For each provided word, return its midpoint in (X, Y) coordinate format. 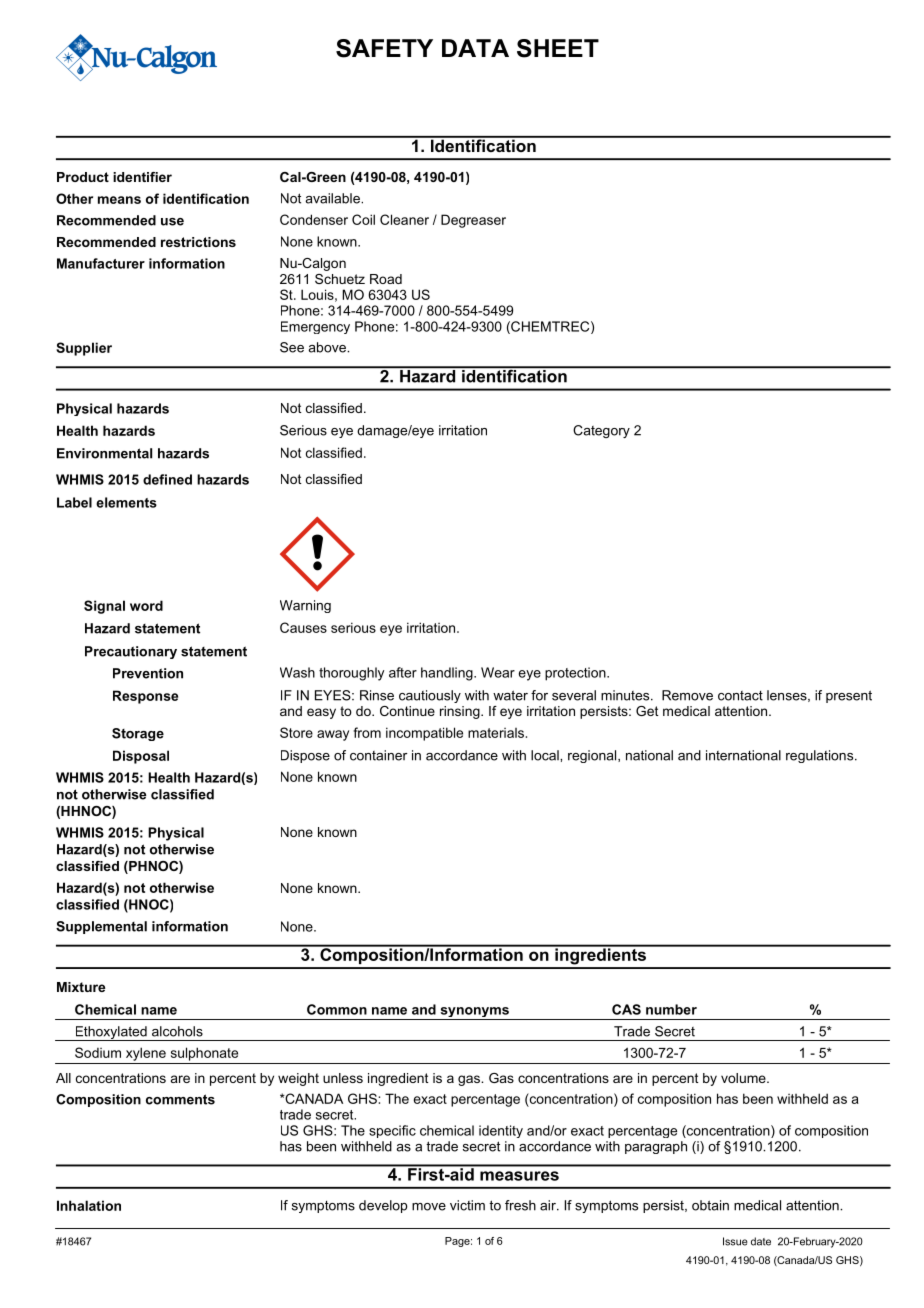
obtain (710, 1205)
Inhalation (89, 1205)
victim (467, 1205)
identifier (142, 177)
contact (740, 696)
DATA (475, 48)
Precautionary (131, 652)
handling (448, 674)
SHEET (558, 48)
